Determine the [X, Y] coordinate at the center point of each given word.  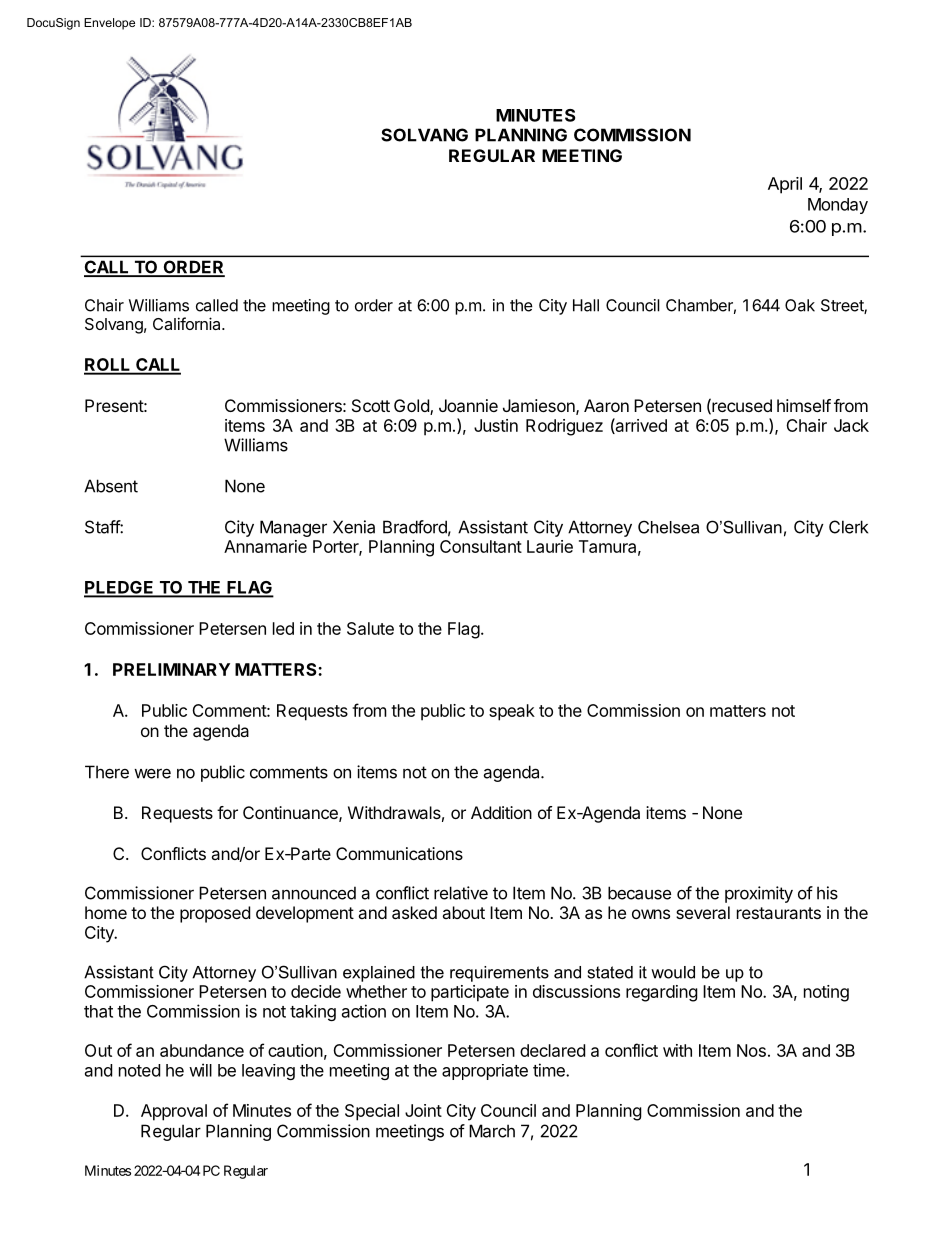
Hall [586, 305]
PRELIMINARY [171, 669]
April [785, 185]
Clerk [848, 527]
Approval [174, 1112]
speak [512, 712]
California [188, 323]
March [492, 1131]
